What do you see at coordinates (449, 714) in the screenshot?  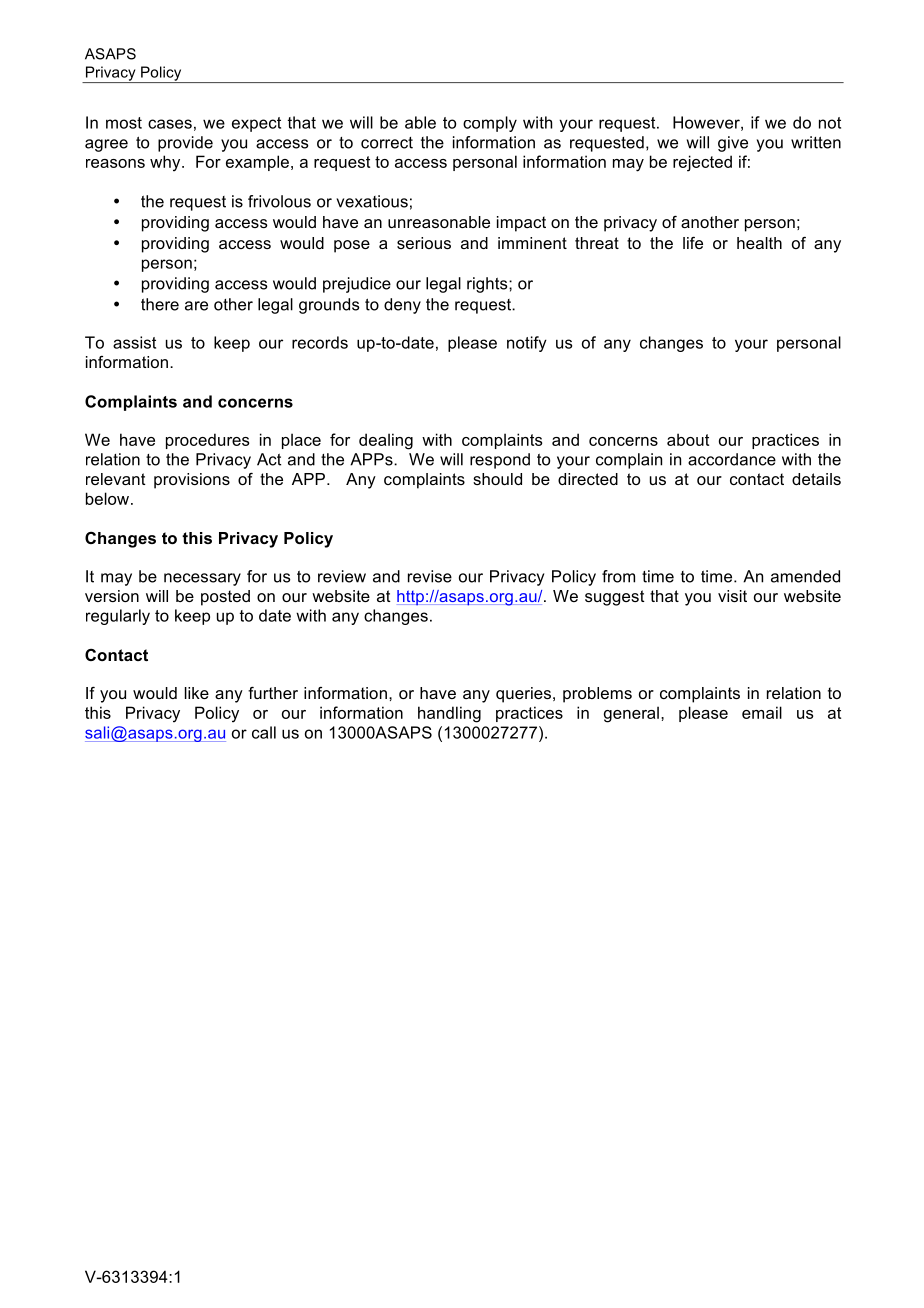 I see `handling` at bounding box center [449, 714].
